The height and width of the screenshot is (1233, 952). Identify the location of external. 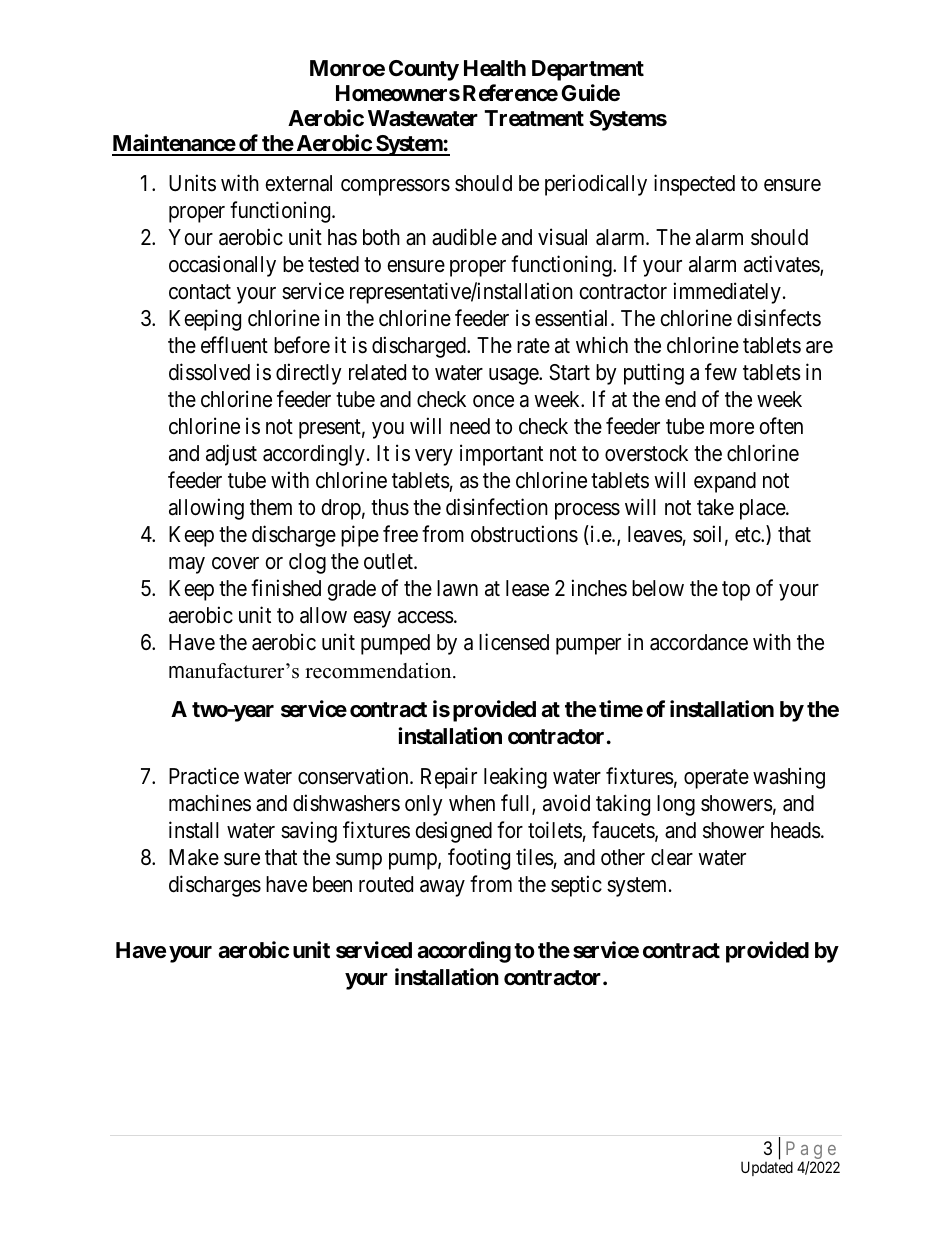
(298, 183).
